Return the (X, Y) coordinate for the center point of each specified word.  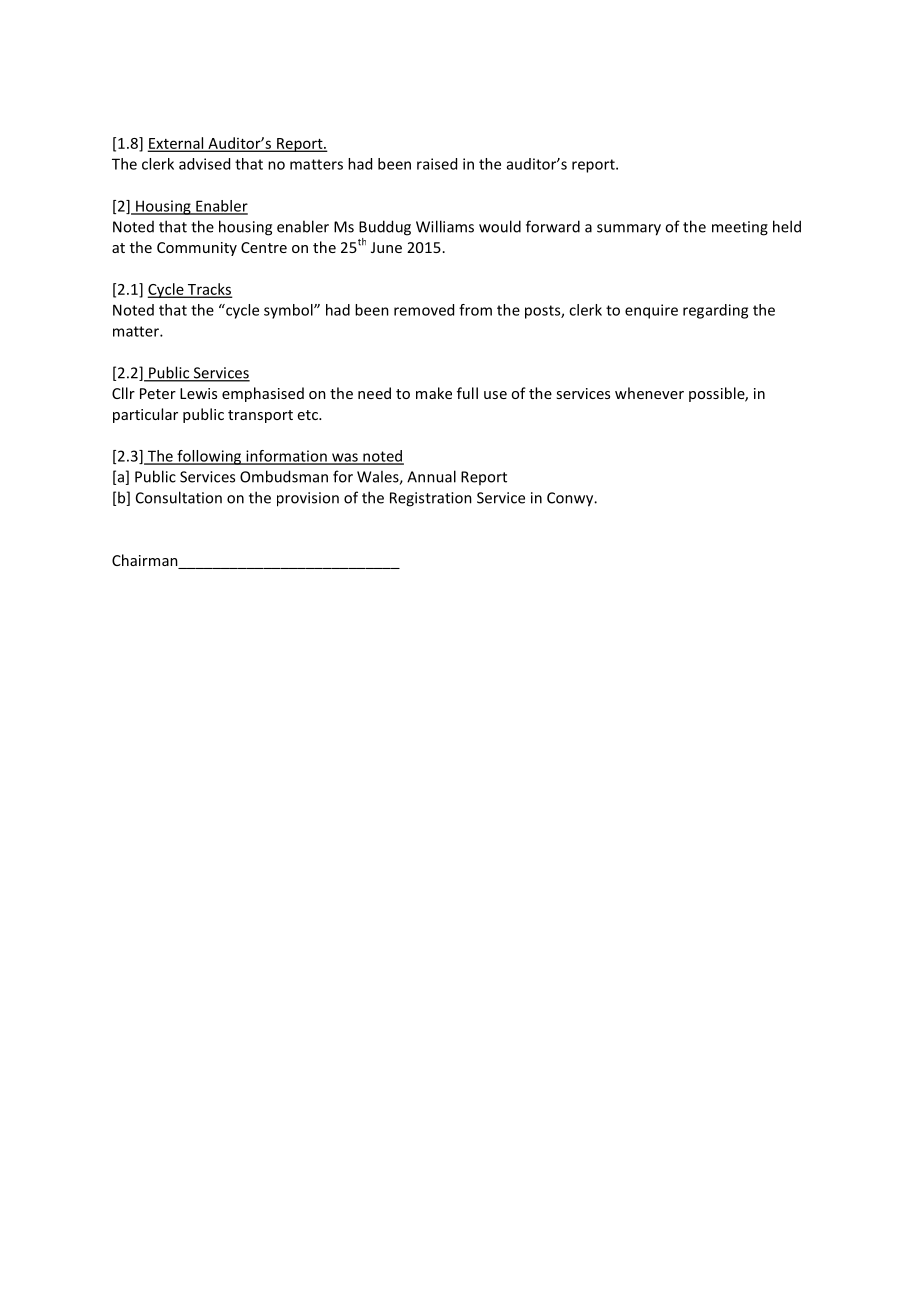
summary (629, 230)
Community (197, 249)
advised (204, 164)
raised (437, 164)
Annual (431, 476)
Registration (431, 499)
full (467, 393)
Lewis (198, 393)
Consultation (179, 497)
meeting (740, 228)
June (386, 247)
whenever (649, 393)
